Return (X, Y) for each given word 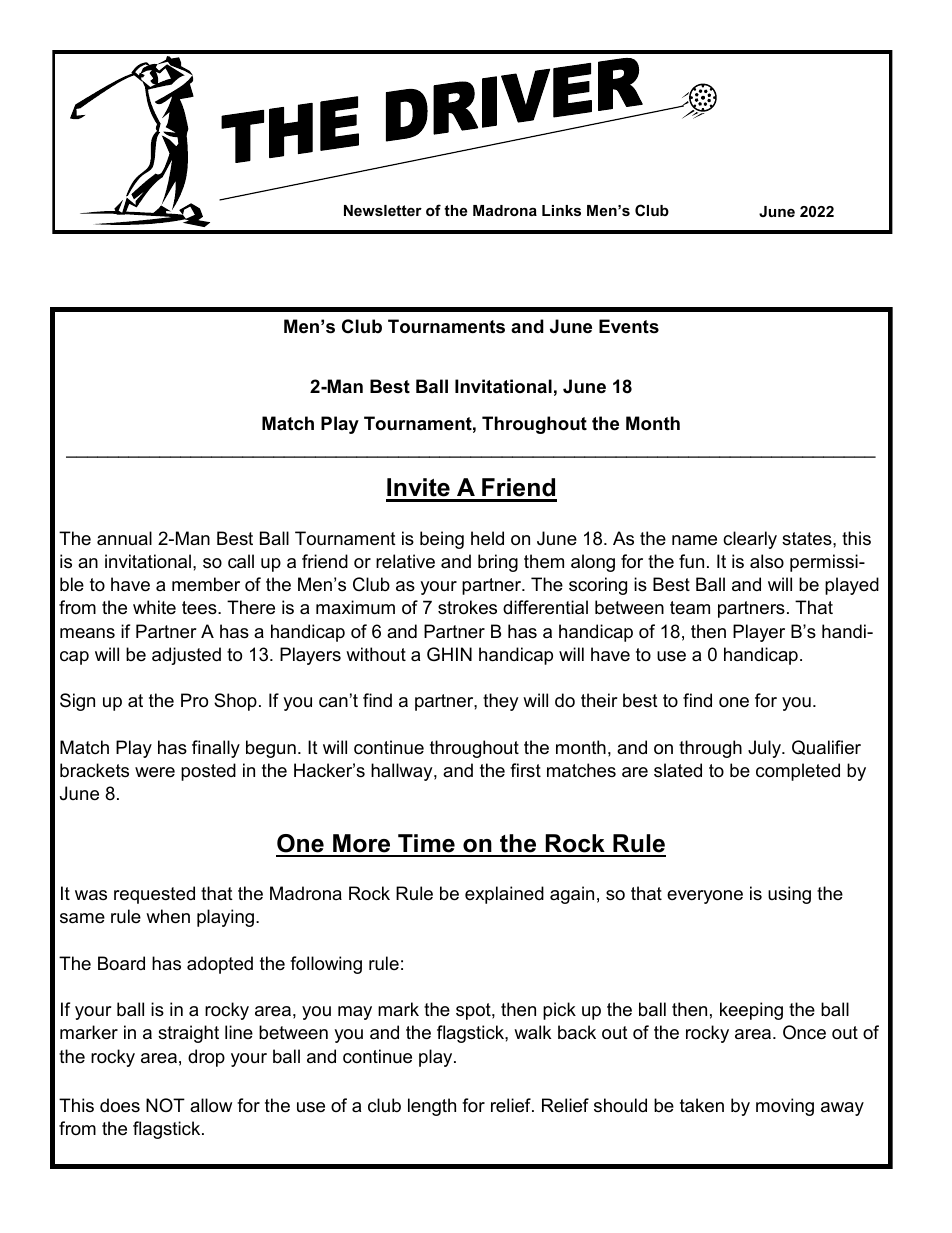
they (501, 702)
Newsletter (383, 210)
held (487, 538)
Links (561, 210)
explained (504, 895)
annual (124, 538)
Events (629, 326)
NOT (165, 1105)
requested (154, 895)
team (690, 608)
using (789, 895)
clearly (750, 540)
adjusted (186, 656)
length (432, 1107)
